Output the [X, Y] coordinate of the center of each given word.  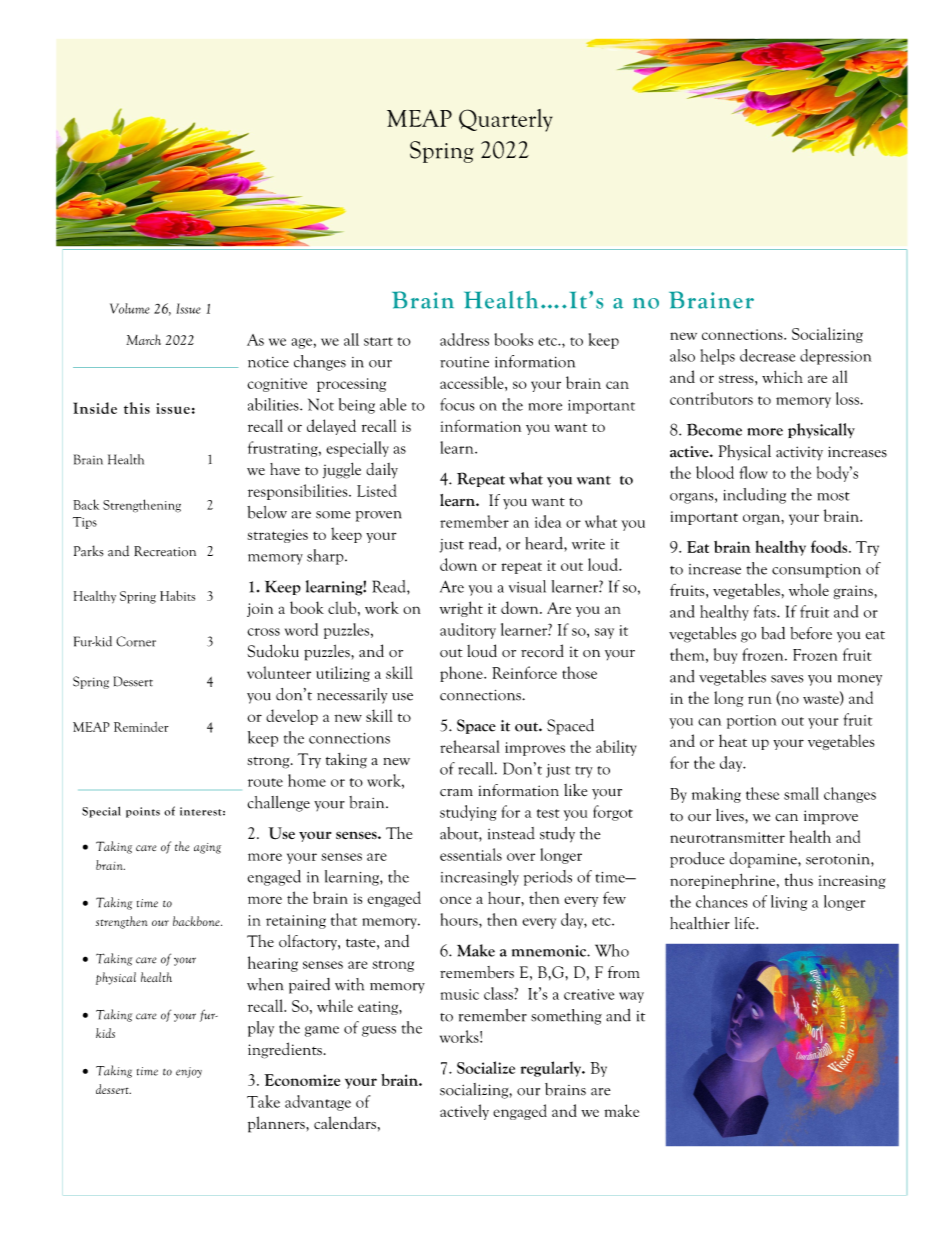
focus [457, 404]
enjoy [189, 1072]
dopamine [764, 860]
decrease [767, 355]
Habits [177, 596]
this [137, 408]
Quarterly [506, 120]
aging [207, 848]
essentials [471, 854]
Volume [130, 308]
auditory [468, 631]
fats [766, 611]
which [782, 376]
